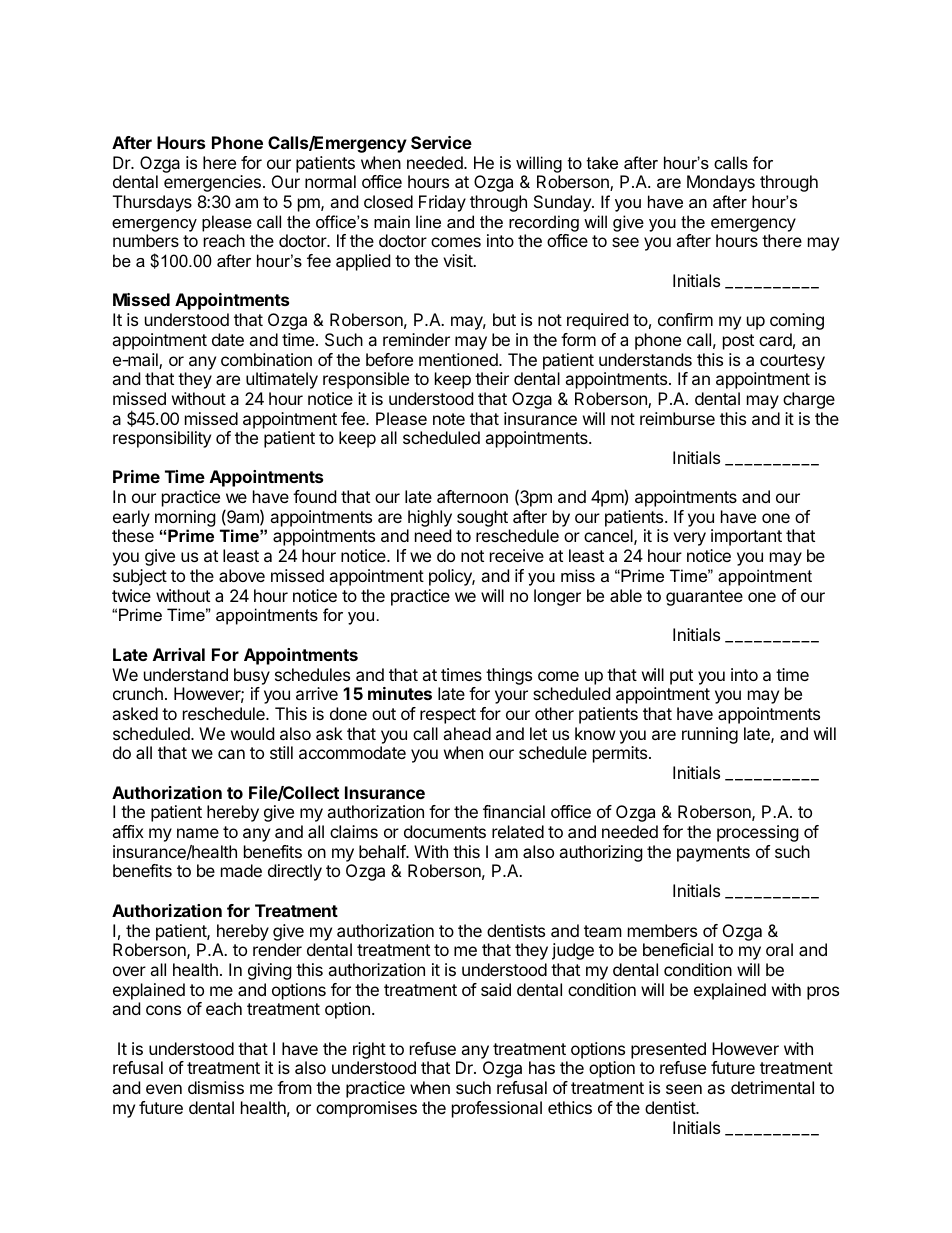  I want to click on professional, so click(497, 1109).
